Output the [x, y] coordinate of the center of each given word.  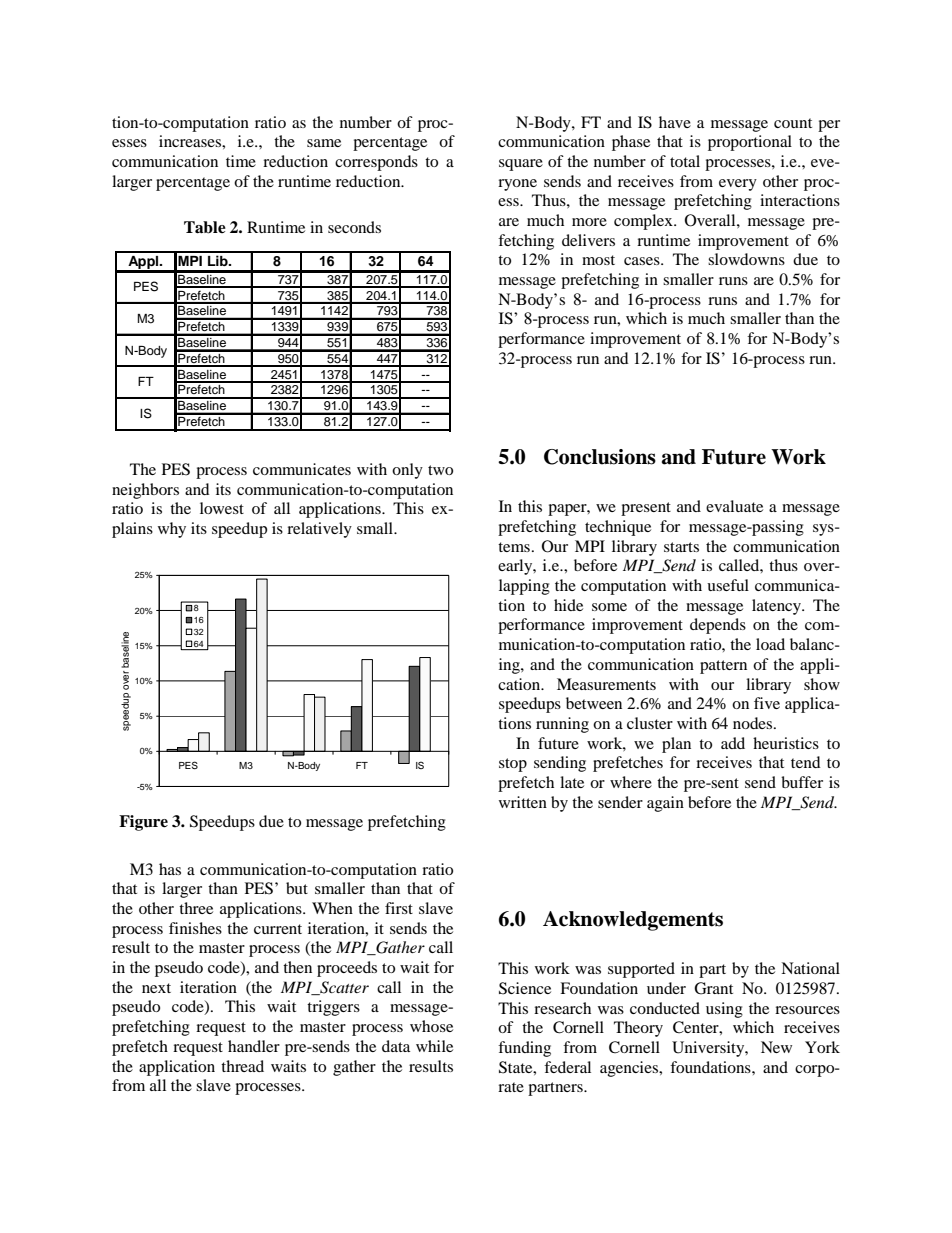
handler [254, 1046]
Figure [143, 823]
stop [513, 765]
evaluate [734, 506]
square [521, 165]
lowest [222, 508]
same [324, 143]
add [733, 743]
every [738, 185]
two [440, 470]
